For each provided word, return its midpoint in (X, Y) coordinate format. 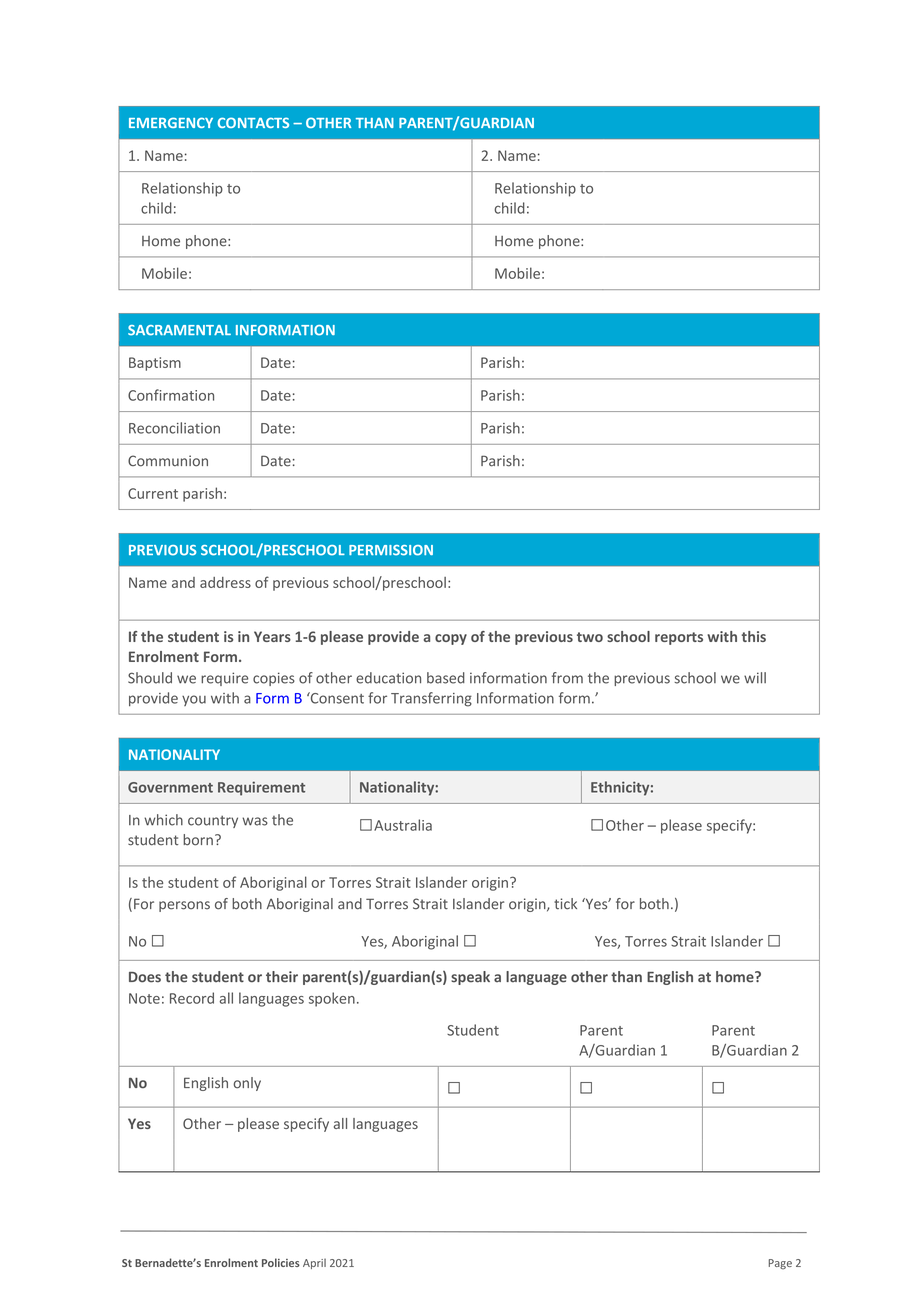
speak (470, 978)
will (755, 678)
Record (192, 998)
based (446, 678)
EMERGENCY (171, 122)
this (754, 636)
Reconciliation (174, 428)
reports (679, 638)
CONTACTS (253, 122)
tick (565, 904)
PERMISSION (391, 550)
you (194, 700)
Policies (281, 1262)
